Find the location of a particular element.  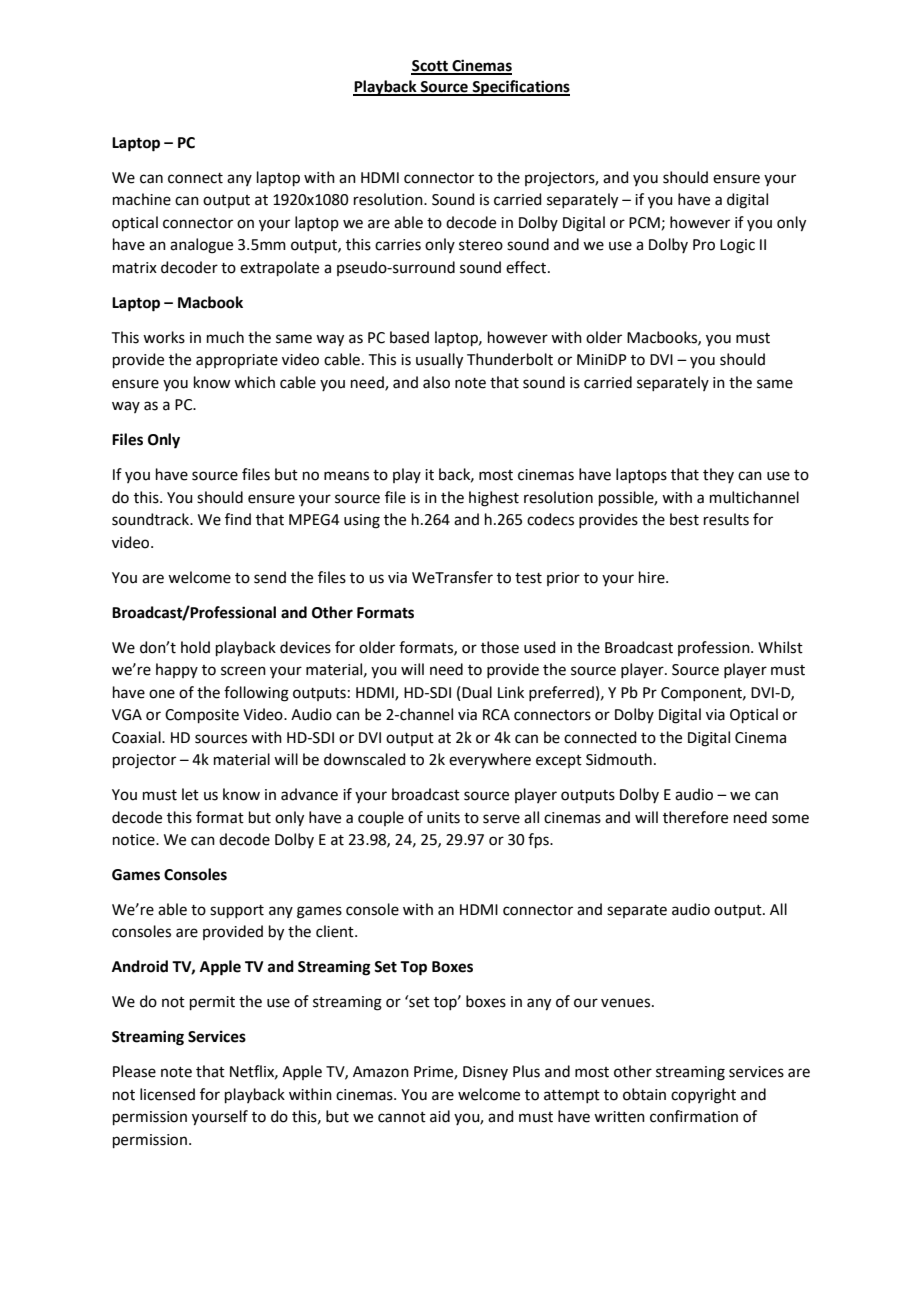

Logic is located at coordinates (737, 246).
